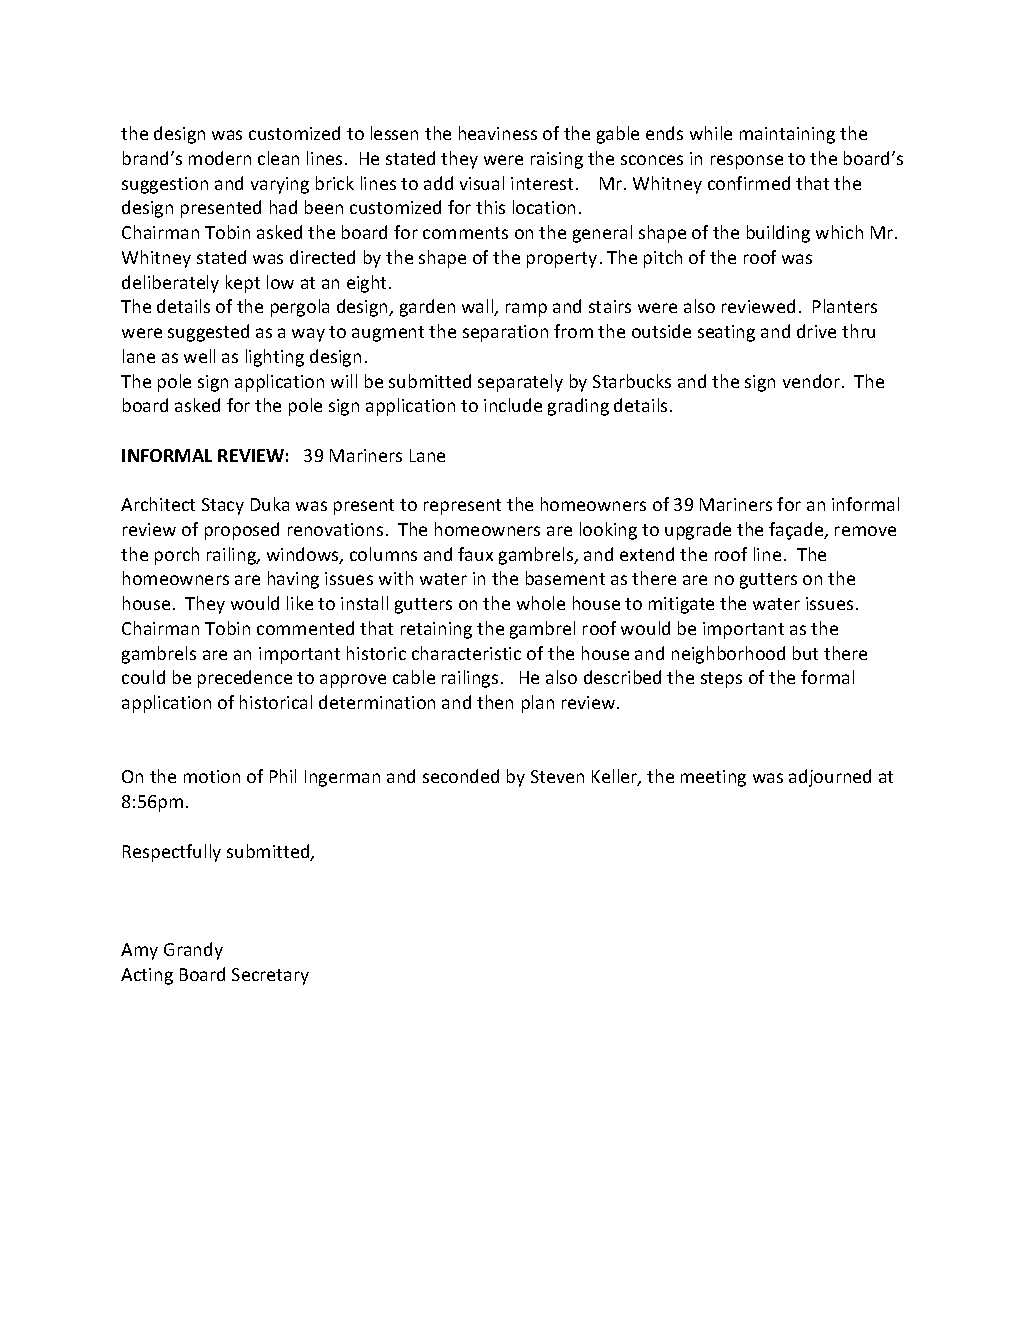 The image size is (1033, 1337). What do you see at coordinates (212, 776) in the document?
I see `motion` at bounding box center [212, 776].
